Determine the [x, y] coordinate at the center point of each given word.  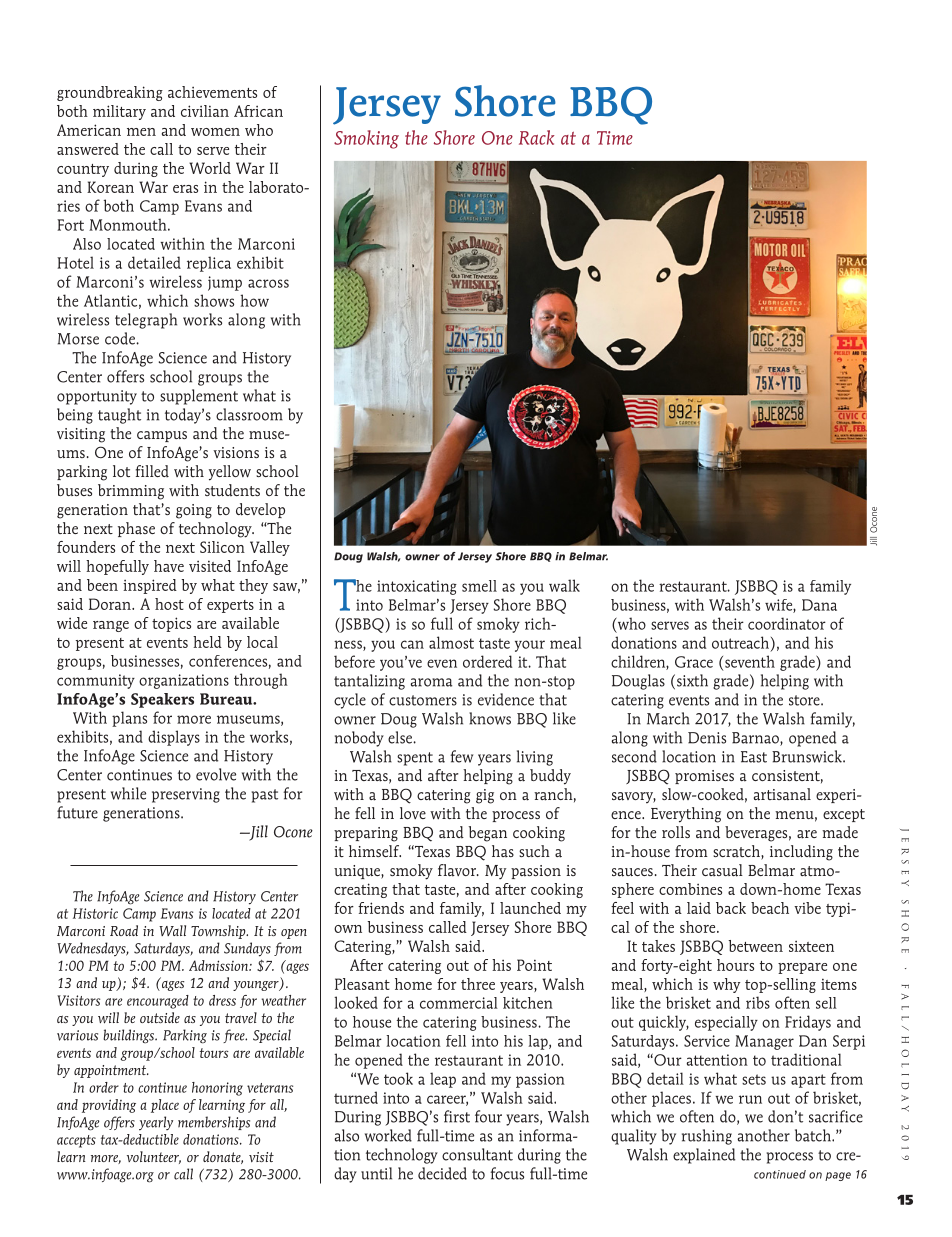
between [755, 946]
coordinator [787, 623]
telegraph [146, 321]
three [478, 984]
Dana [819, 605]
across [268, 283]
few [461, 756]
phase [136, 529]
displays [174, 738]
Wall [172, 930]
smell [479, 586]
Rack [536, 137]
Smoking [366, 139]
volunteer [154, 1157]
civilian [205, 111]
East [754, 757]
